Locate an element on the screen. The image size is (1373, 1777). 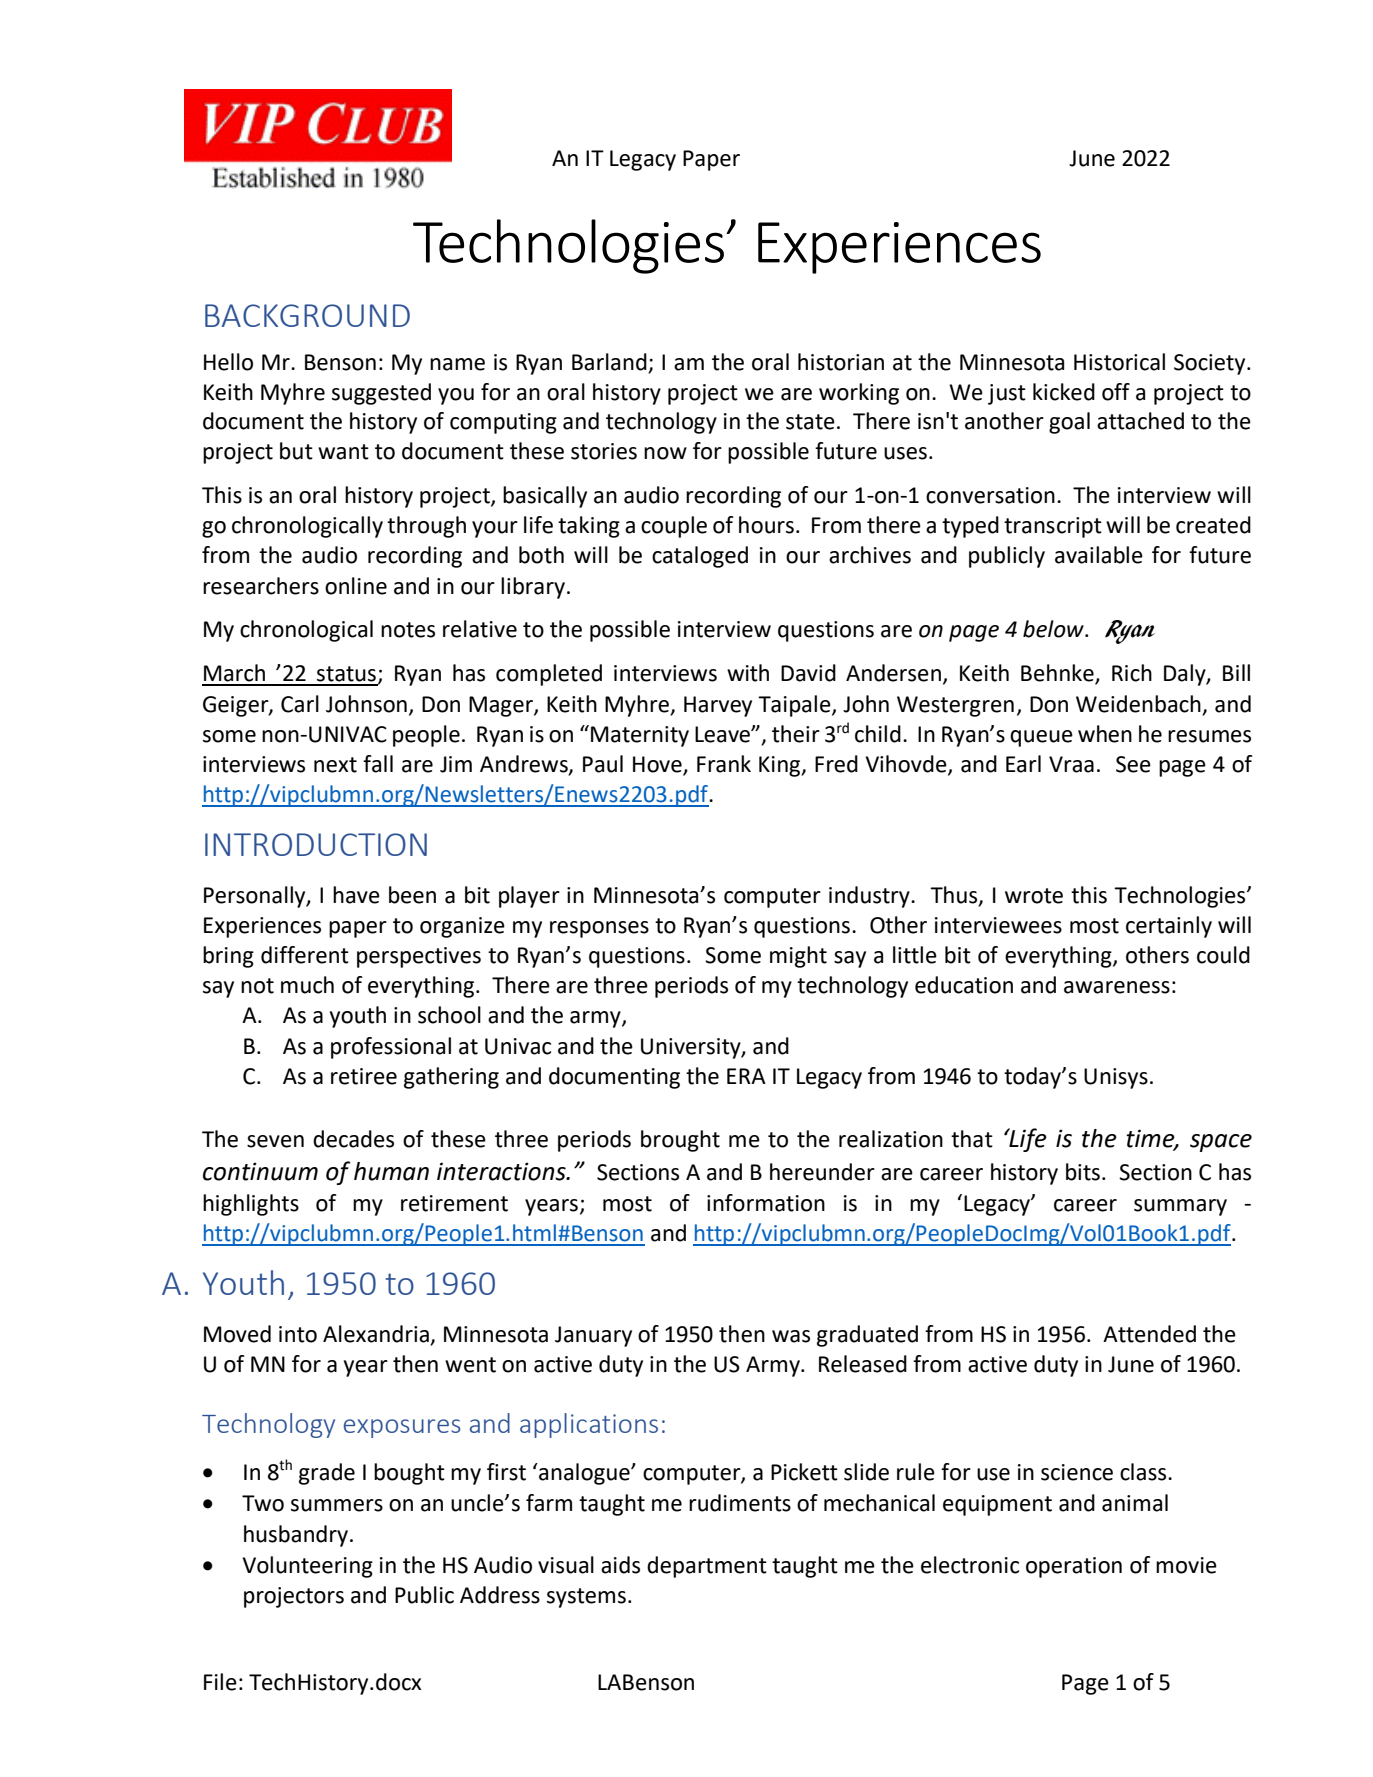
suggested is located at coordinates (381, 394).
